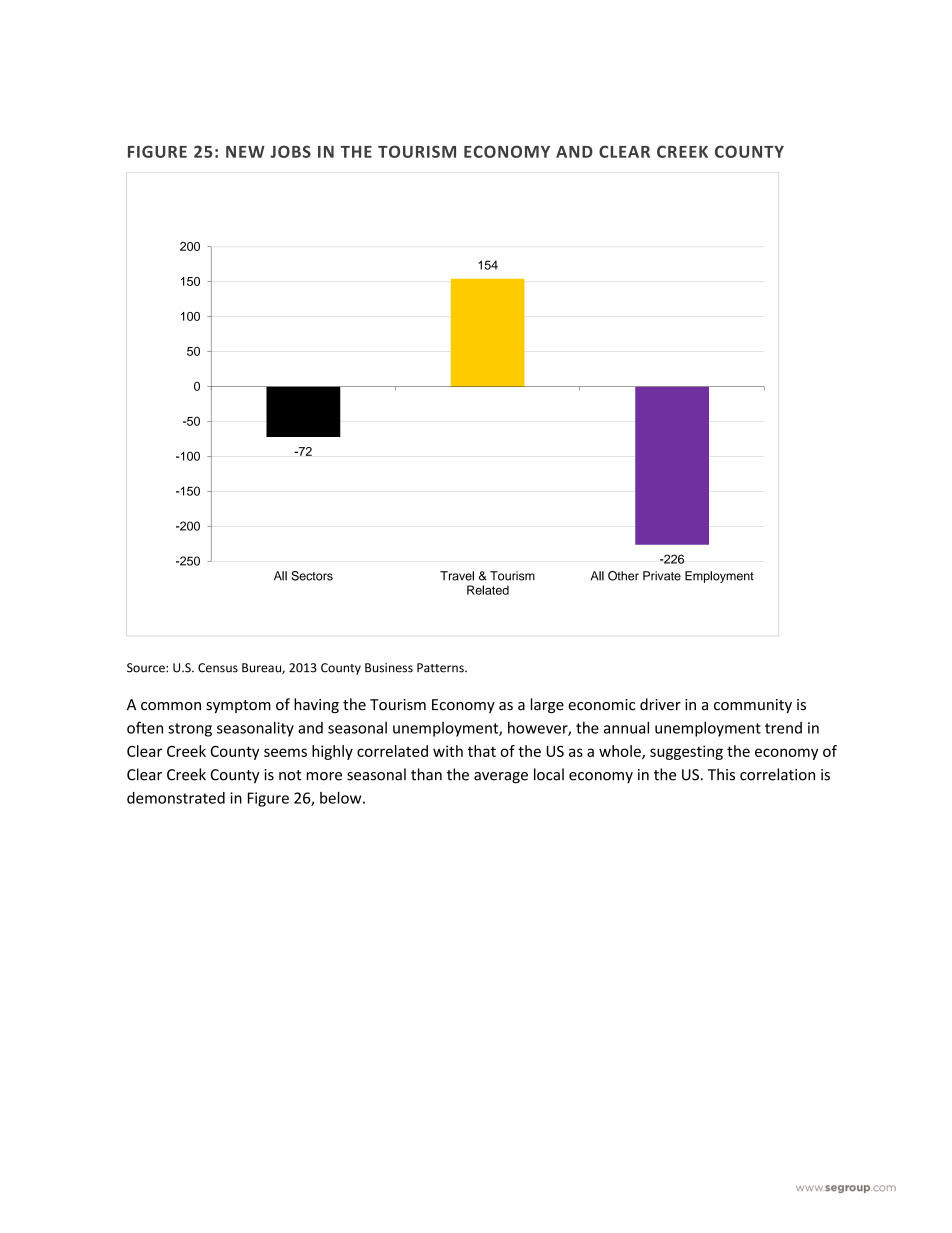 The image size is (952, 1233). I want to click on Private, so click(662, 576).
